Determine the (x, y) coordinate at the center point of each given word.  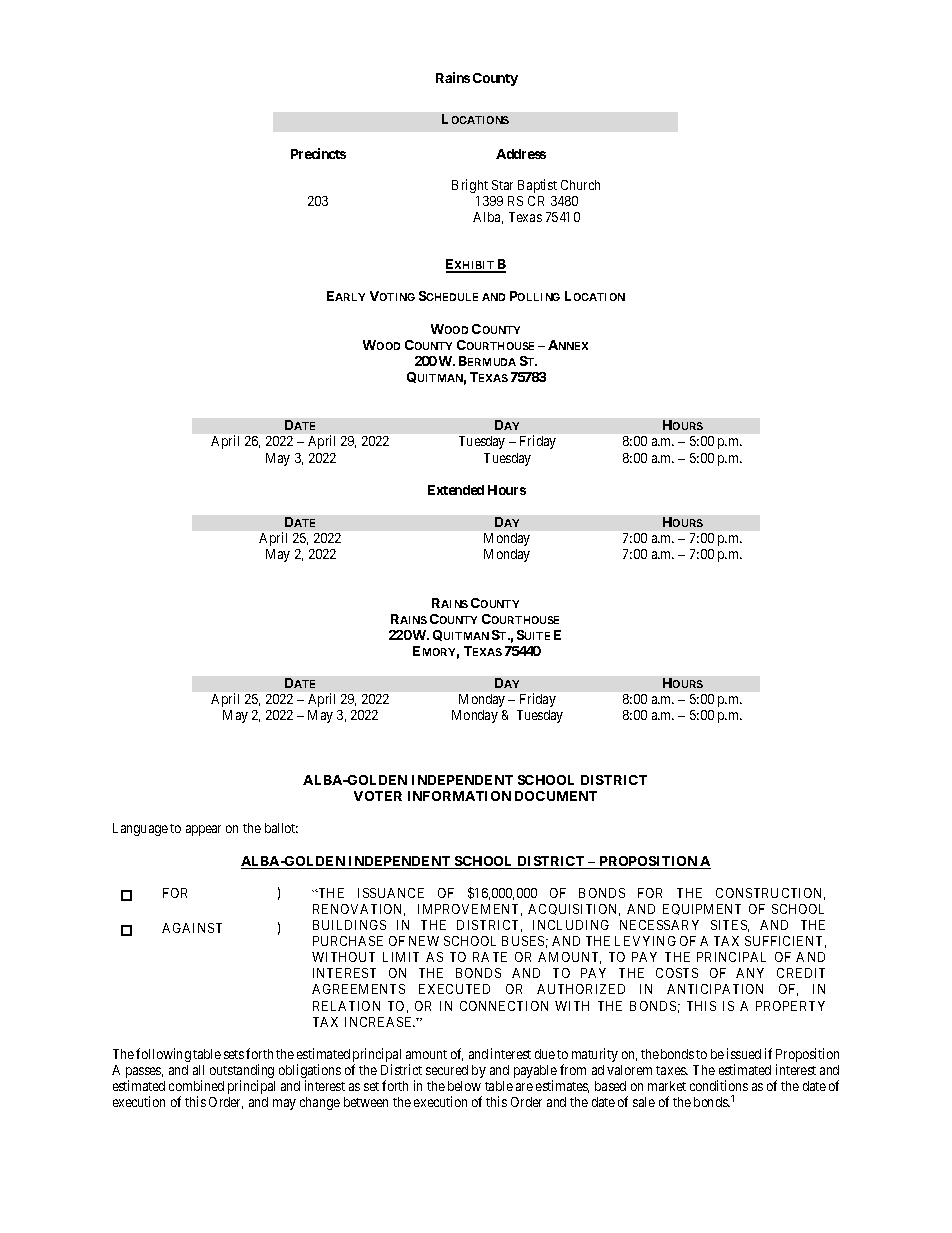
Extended (456, 490)
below (464, 1086)
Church (580, 185)
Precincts (318, 153)
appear (203, 830)
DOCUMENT (556, 796)
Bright (470, 186)
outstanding (242, 1072)
